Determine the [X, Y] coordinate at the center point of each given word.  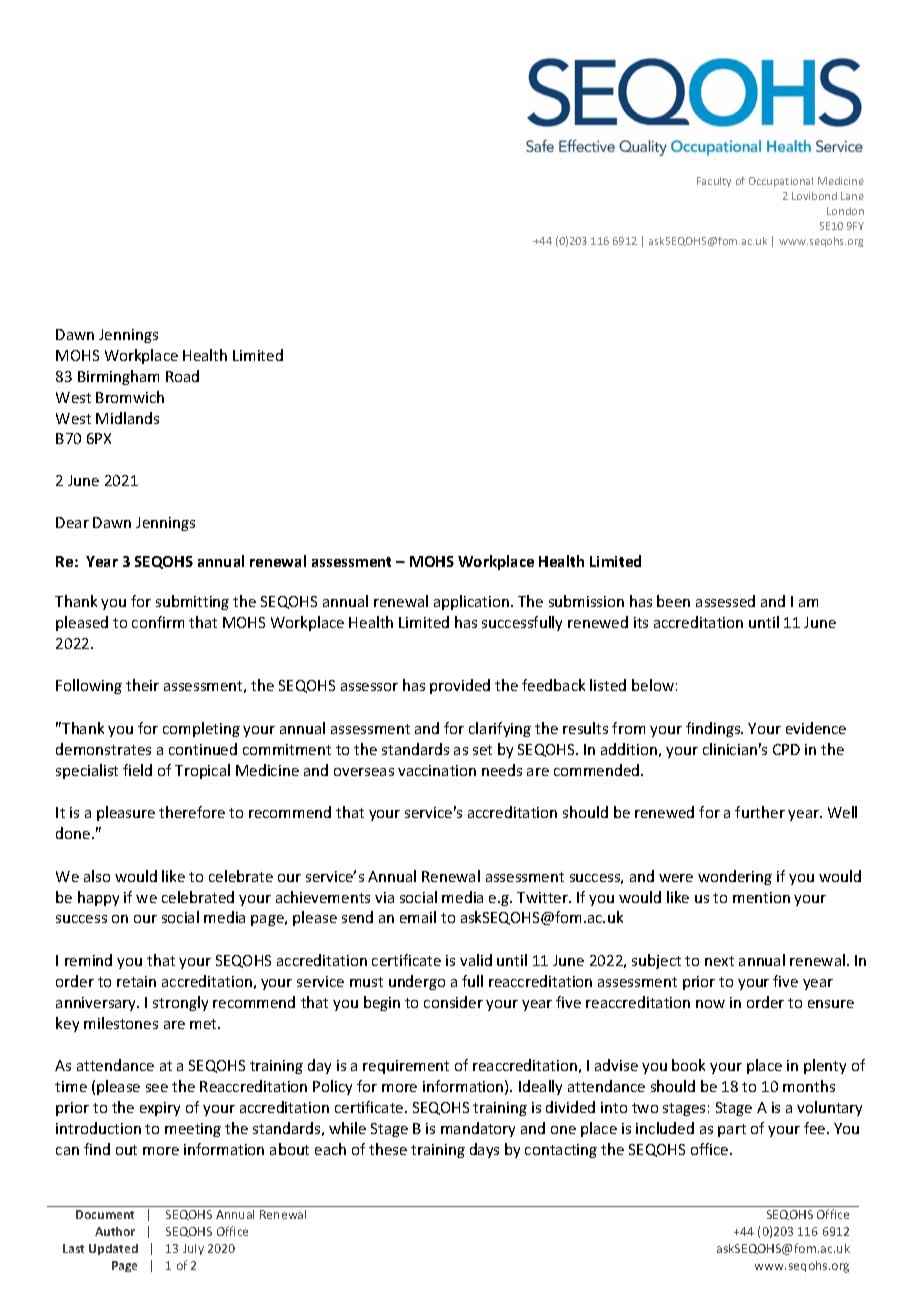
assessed [725, 601]
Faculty [714, 182]
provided [460, 686]
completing [201, 729]
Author [115, 1231]
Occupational [781, 182]
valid [476, 960]
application [471, 602]
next [719, 961]
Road [182, 376]
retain [136, 981]
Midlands [127, 418]
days [484, 1150]
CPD [786, 749]
